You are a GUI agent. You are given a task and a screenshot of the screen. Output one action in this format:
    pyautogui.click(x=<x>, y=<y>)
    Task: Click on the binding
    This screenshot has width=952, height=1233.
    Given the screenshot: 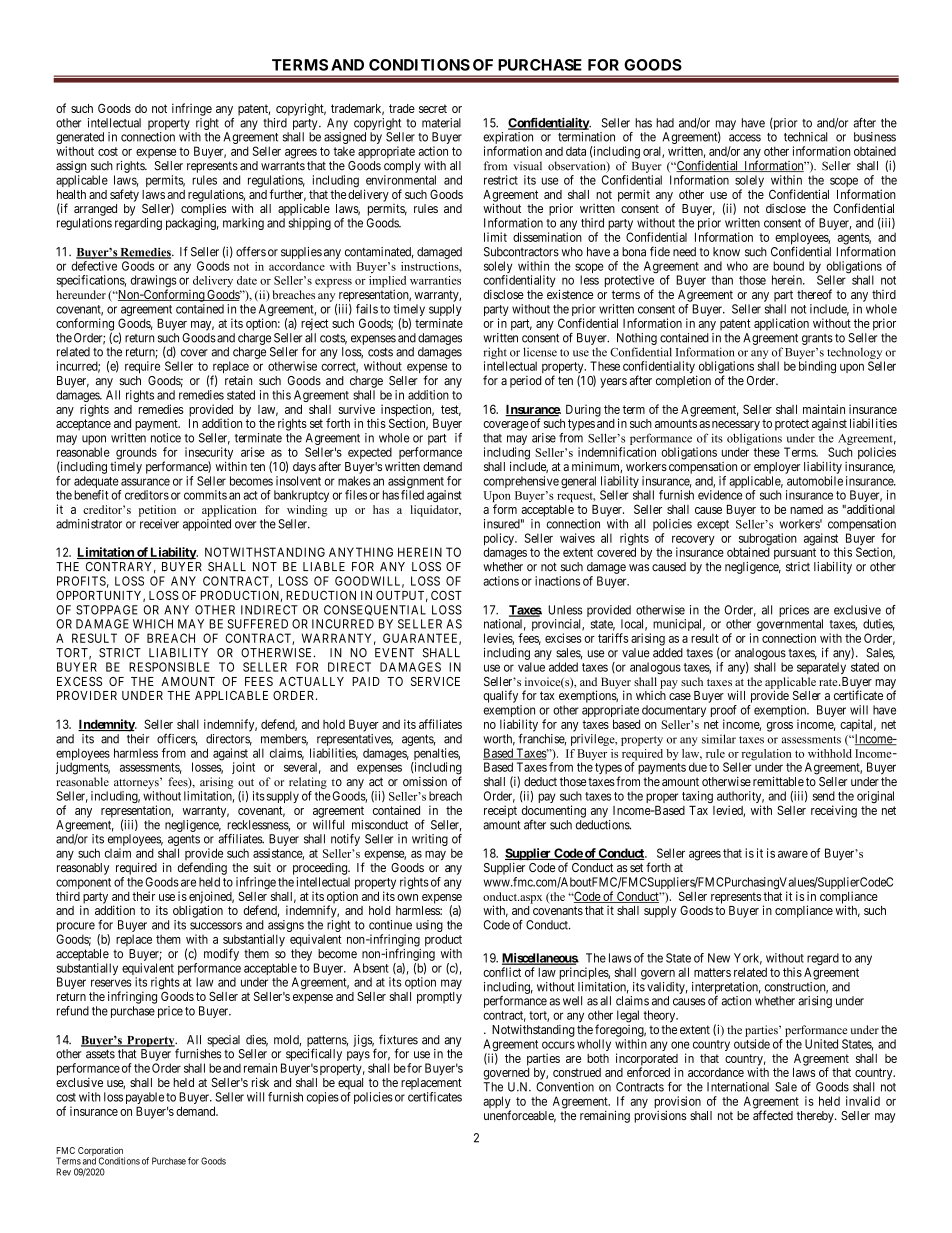 What is the action you would take?
    pyautogui.click(x=817, y=367)
